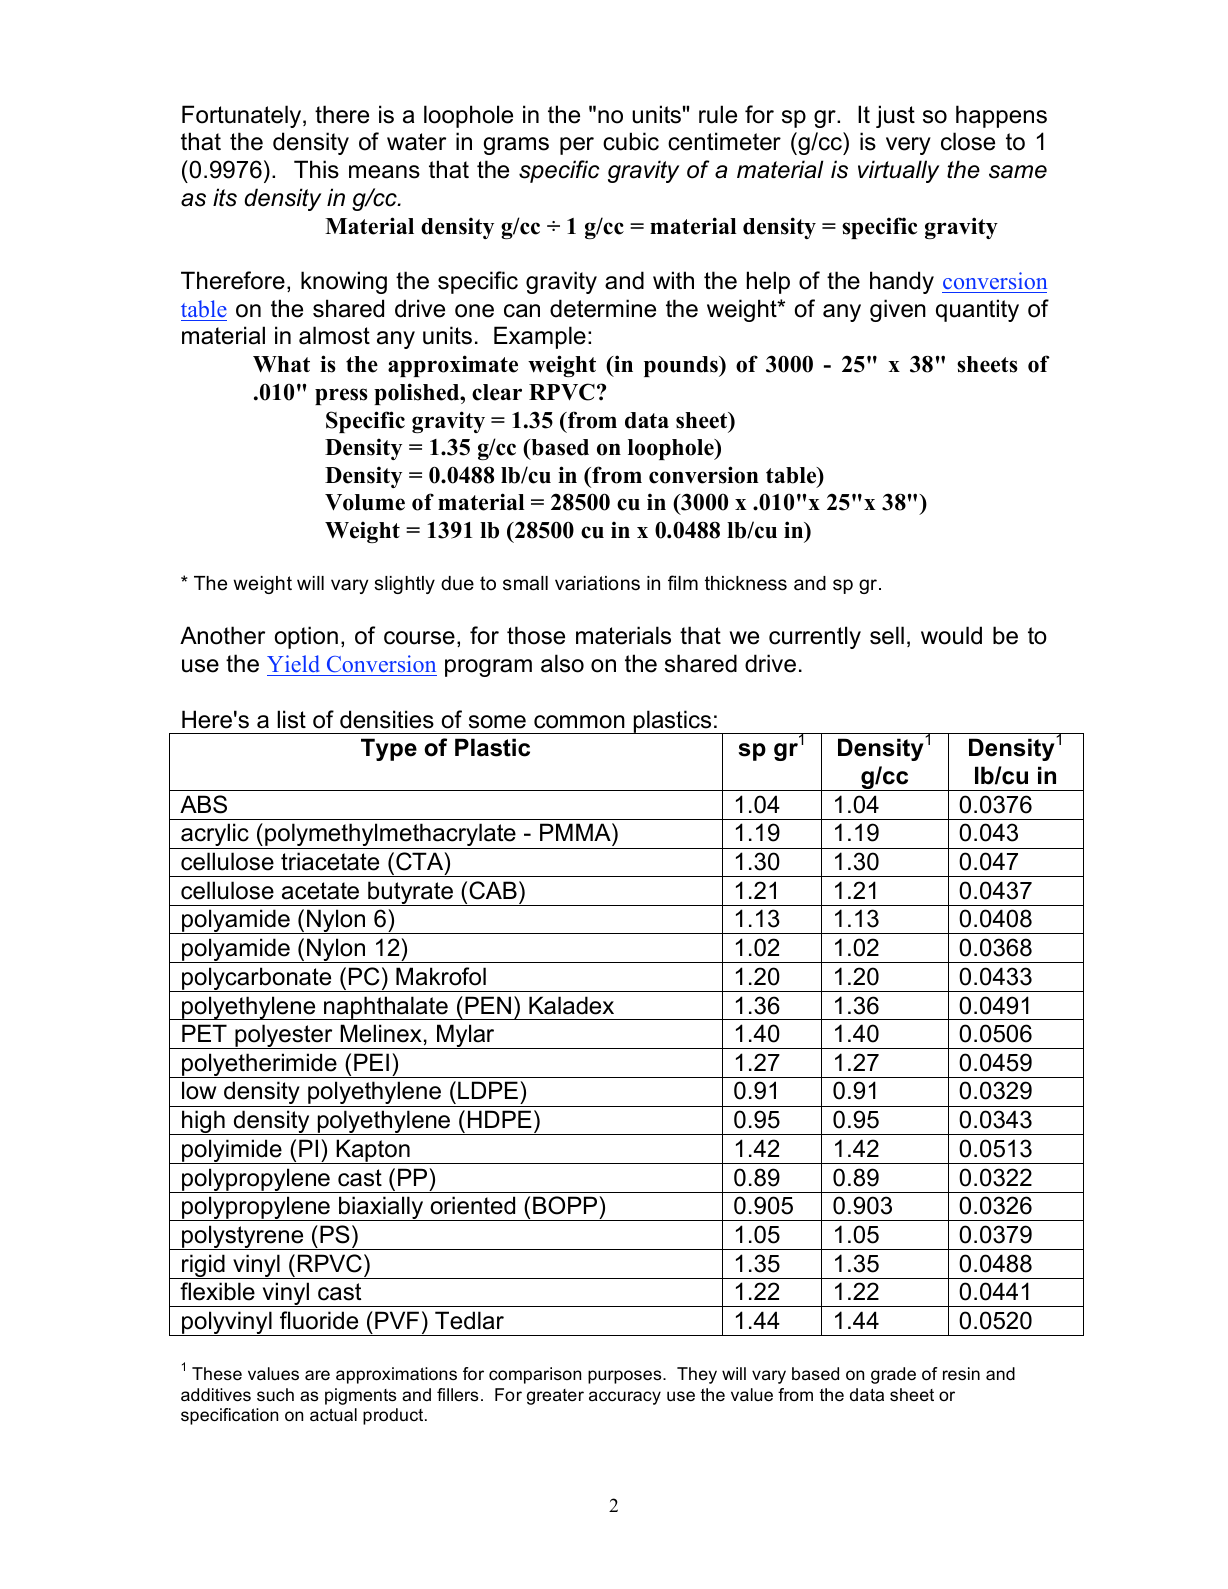 The width and height of the screenshot is (1228, 1589). I want to click on LDPE, so click(488, 1090).
